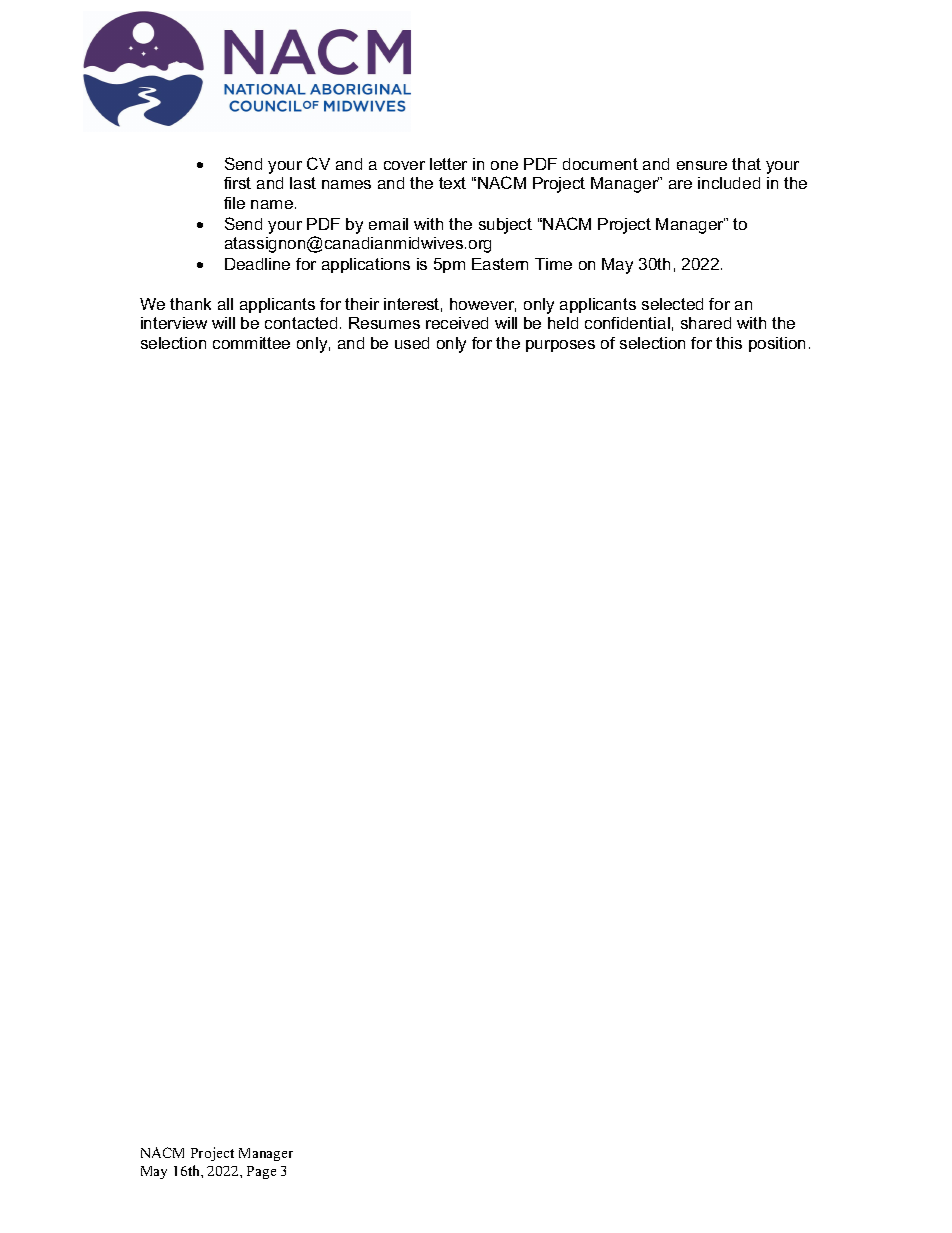 The image size is (952, 1233). I want to click on text, so click(452, 183).
